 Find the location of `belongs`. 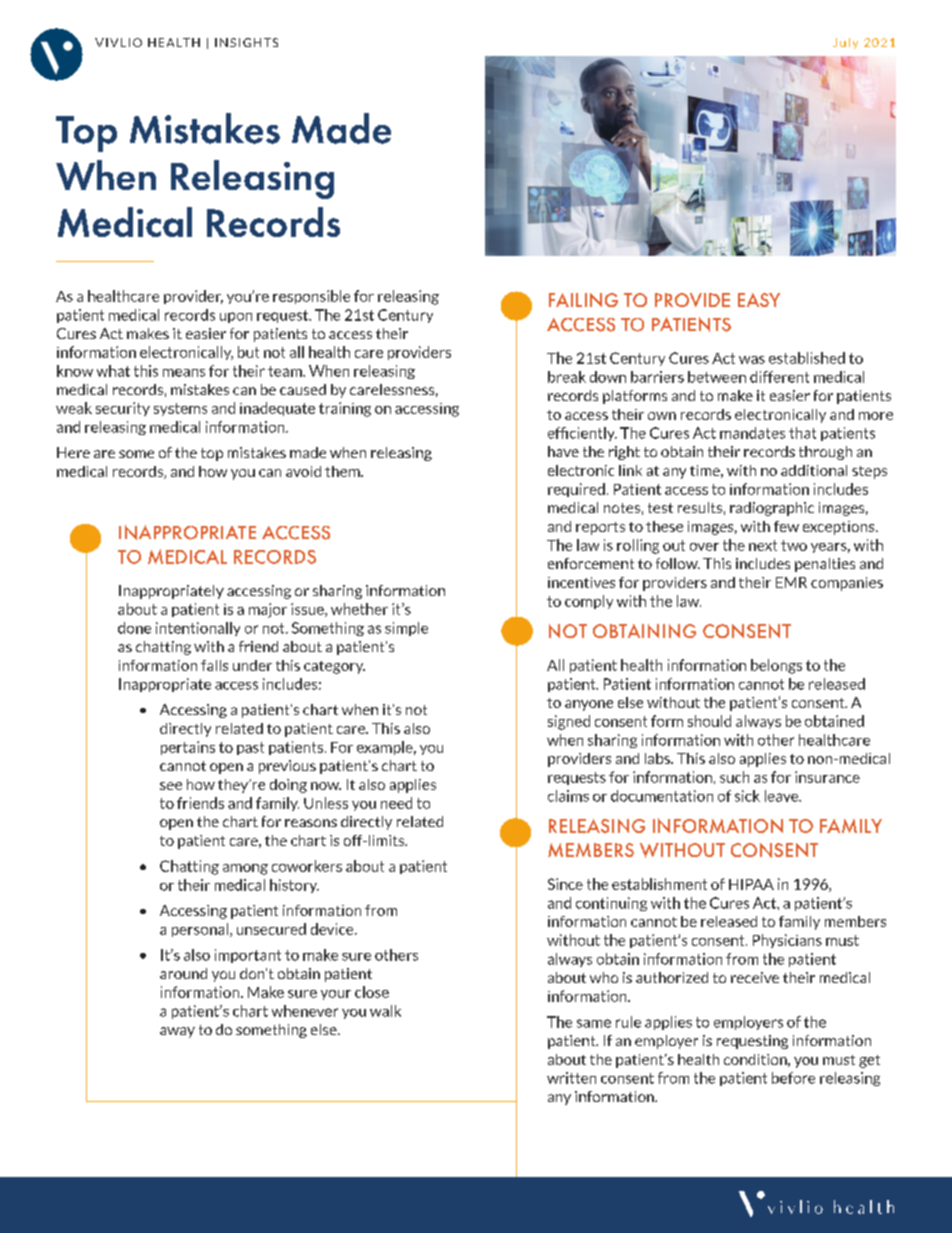

belongs is located at coordinates (776, 666).
